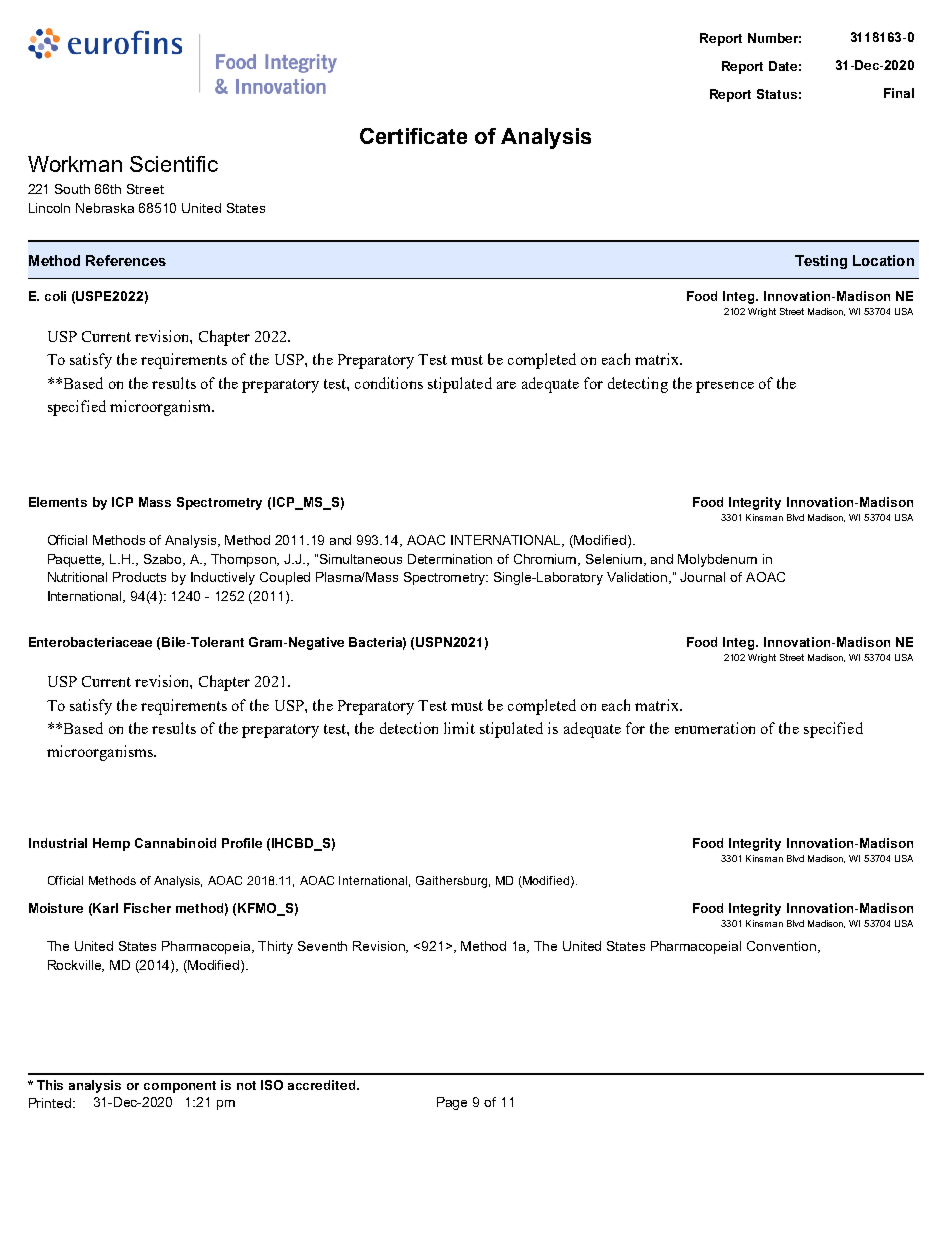 The image size is (952, 1233). What do you see at coordinates (180, 1087) in the screenshot?
I see `component` at bounding box center [180, 1087].
